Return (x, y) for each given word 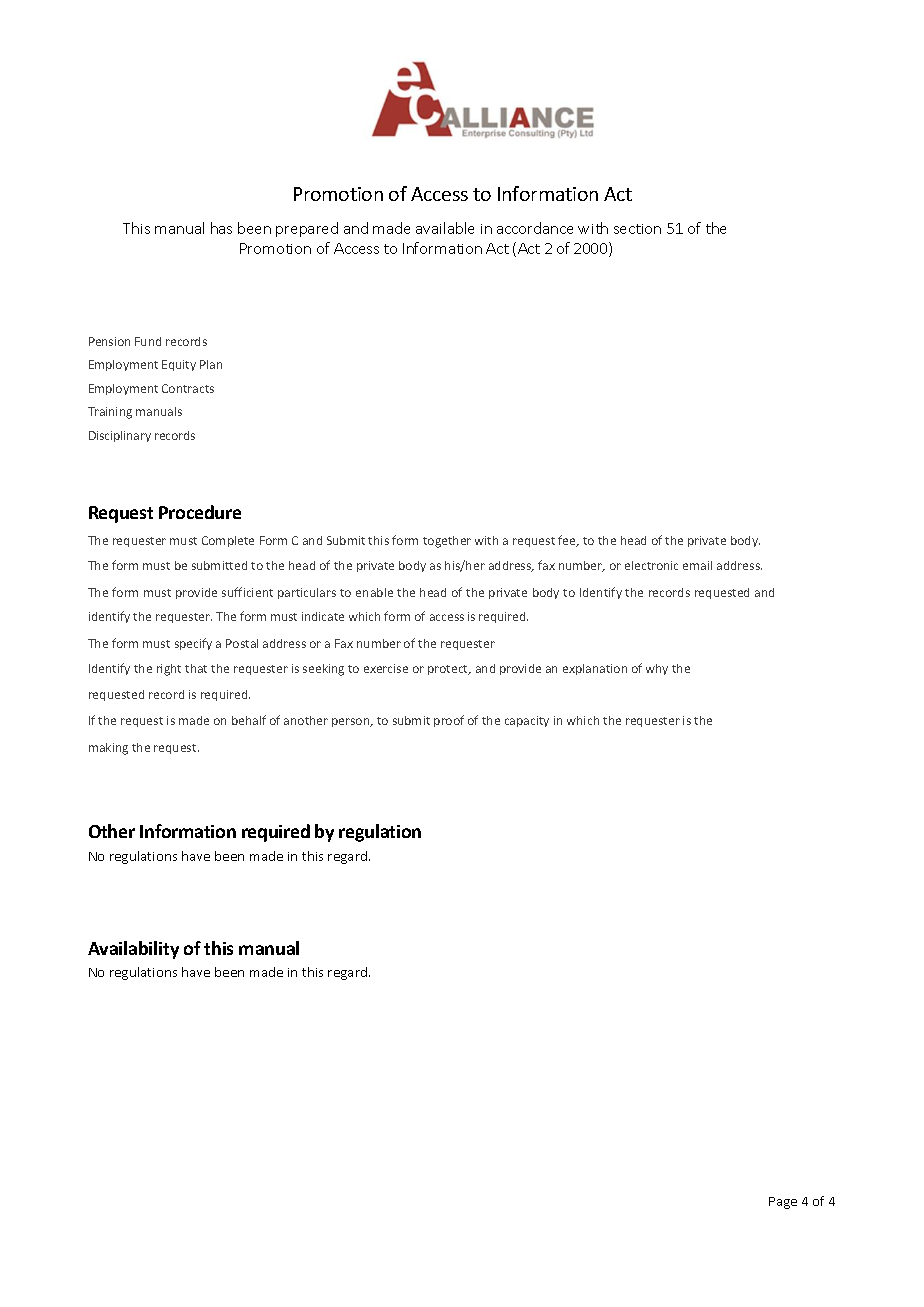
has (221, 228)
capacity (527, 721)
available (445, 228)
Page (783, 1203)
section (637, 229)
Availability (133, 950)
